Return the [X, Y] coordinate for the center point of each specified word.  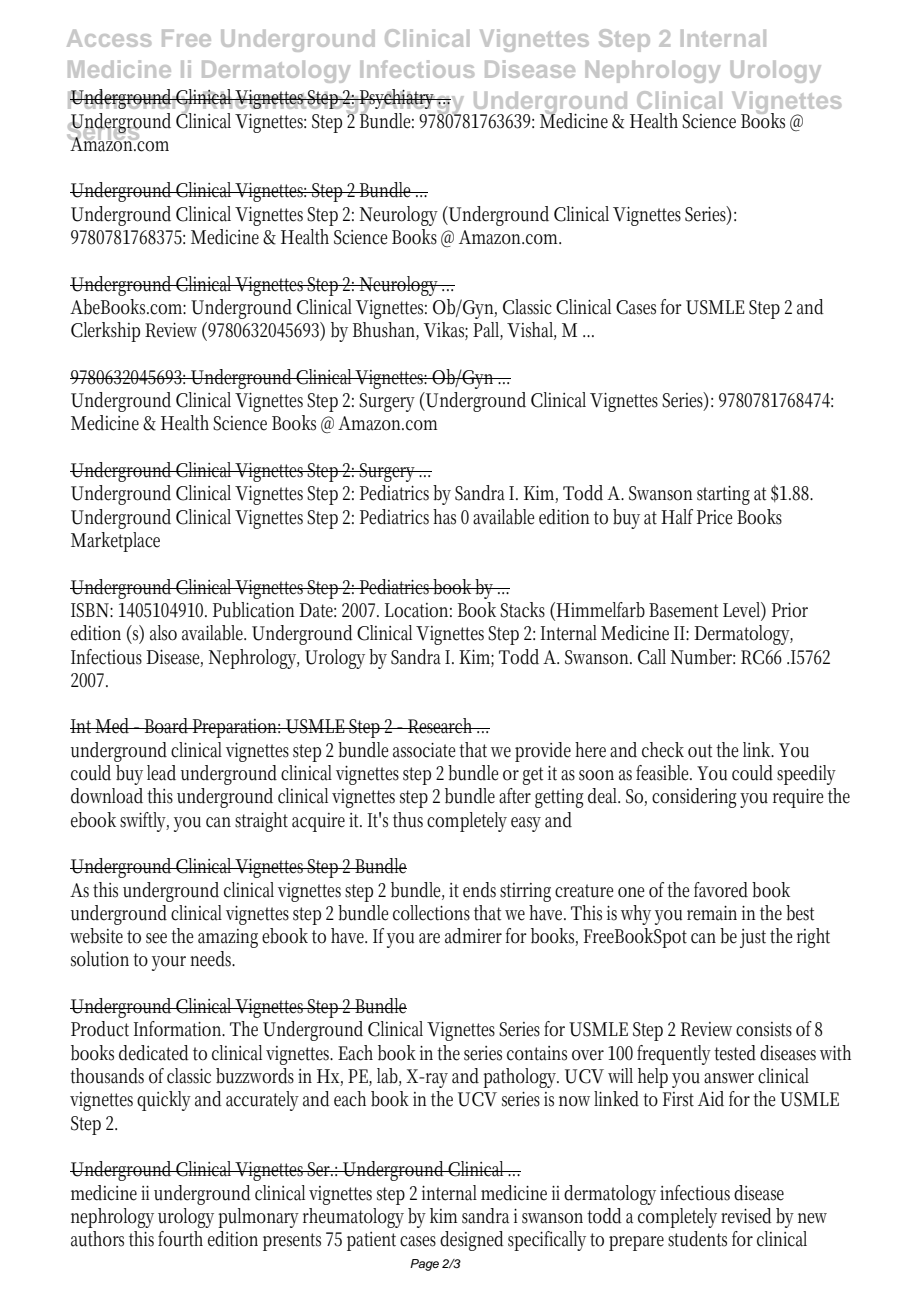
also [163, 633]
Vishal [531, 331]
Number [703, 657]
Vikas [446, 331]
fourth [180, 1239]
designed [472, 1241]
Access [109, 38]
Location [418, 610]
